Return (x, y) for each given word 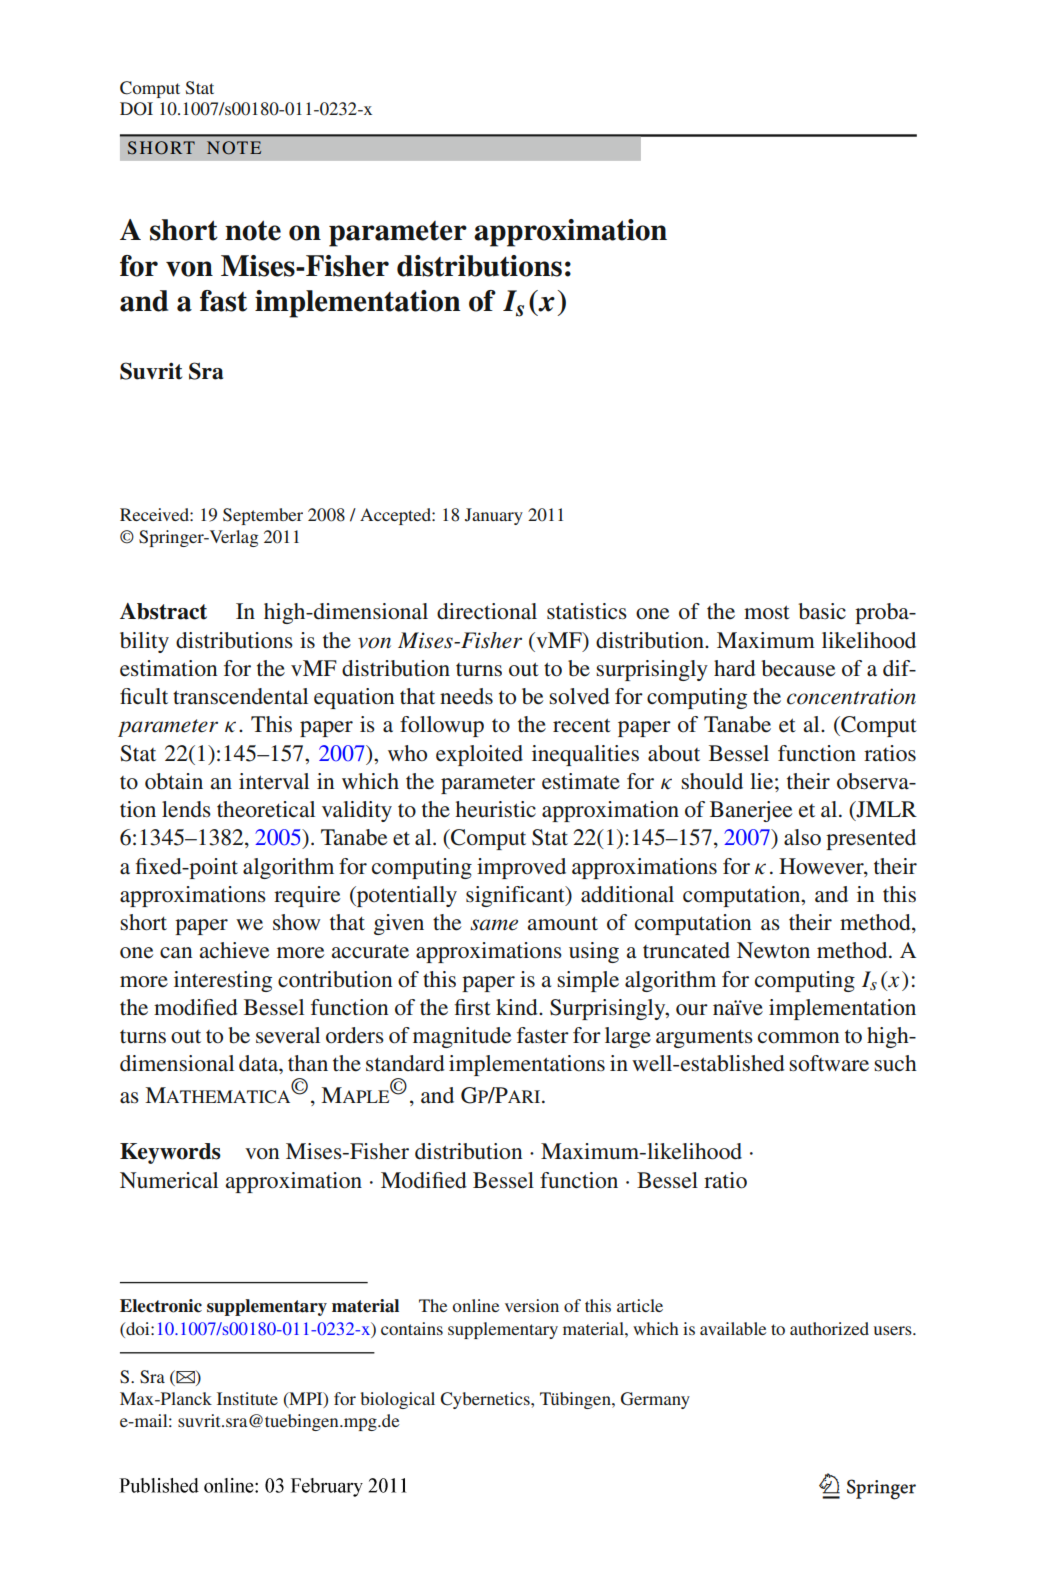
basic (822, 611)
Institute (247, 1398)
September (263, 516)
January (494, 516)
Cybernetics (486, 1400)
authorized (829, 1328)
